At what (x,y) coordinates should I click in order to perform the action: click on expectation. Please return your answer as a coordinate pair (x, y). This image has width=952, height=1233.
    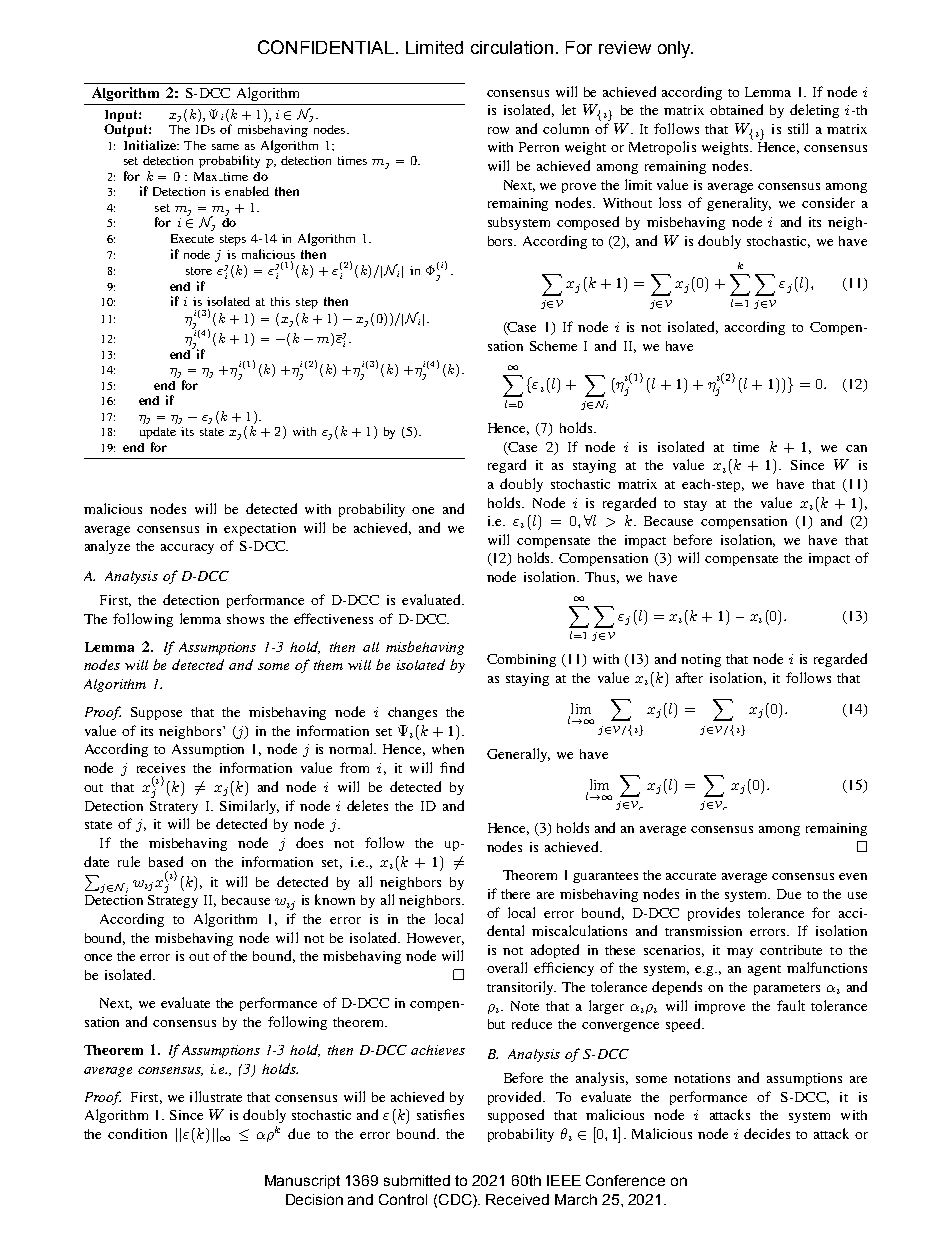
    Looking at the image, I should click on (260, 529).
